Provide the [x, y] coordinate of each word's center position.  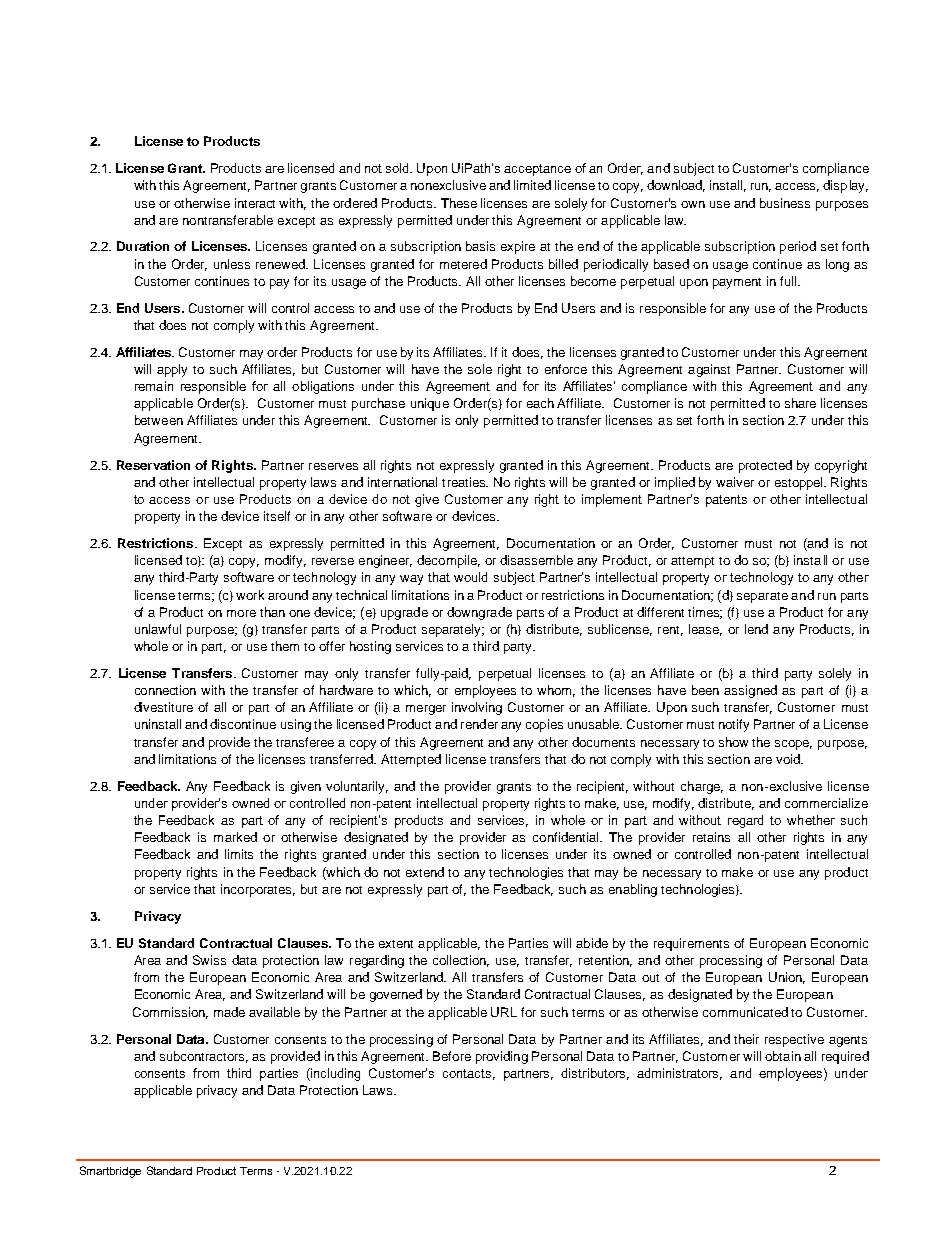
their [746, 1039]
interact [255, 203]
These [459, 203]
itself [277, 516]
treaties [465, 482]
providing [502, 1057]
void [789, 759]
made [229, 1012]
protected [765, 466]
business [785, 203]
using [296, 725]
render [479, 724]
